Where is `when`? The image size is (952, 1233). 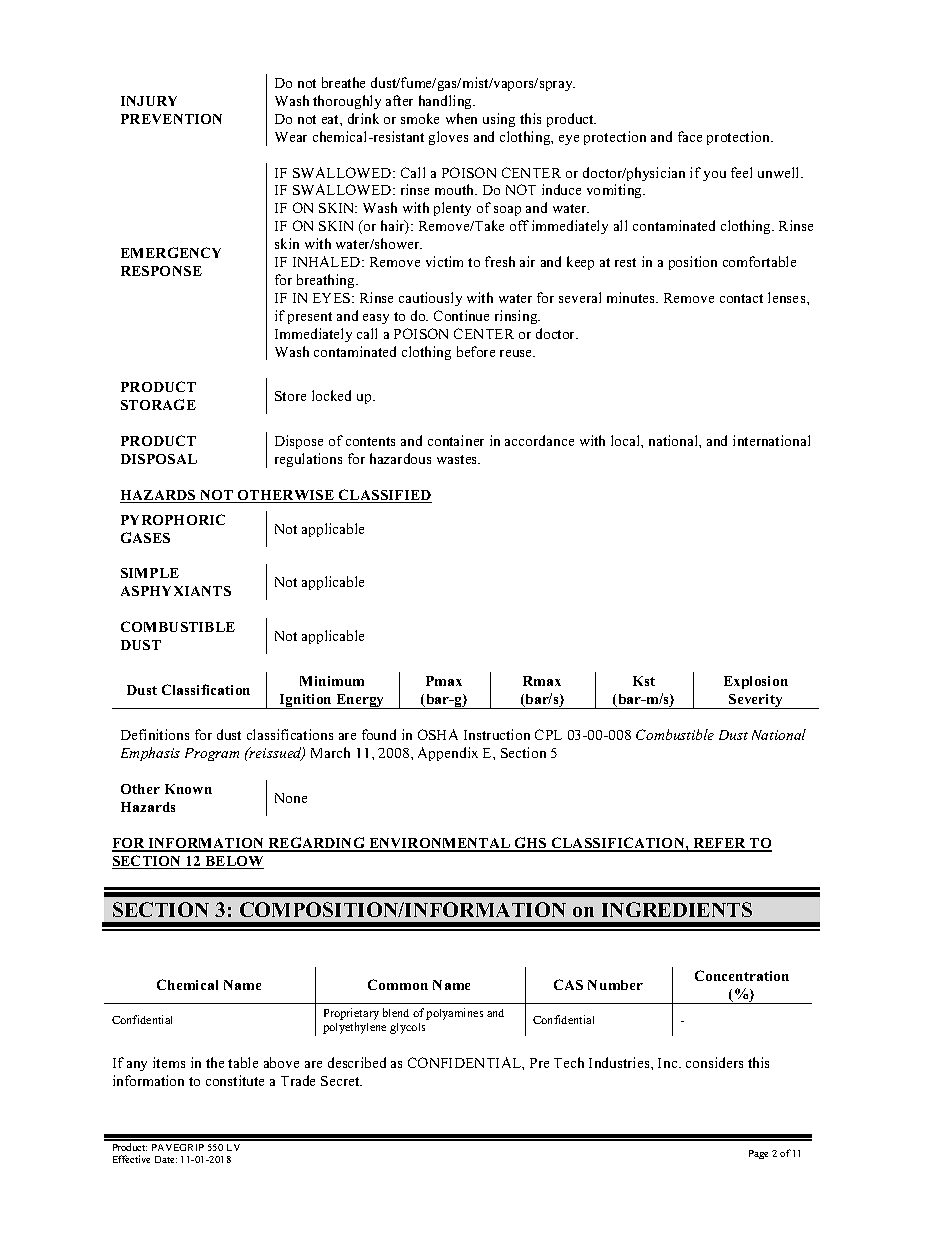 when is located at coordinates (461, 118).
